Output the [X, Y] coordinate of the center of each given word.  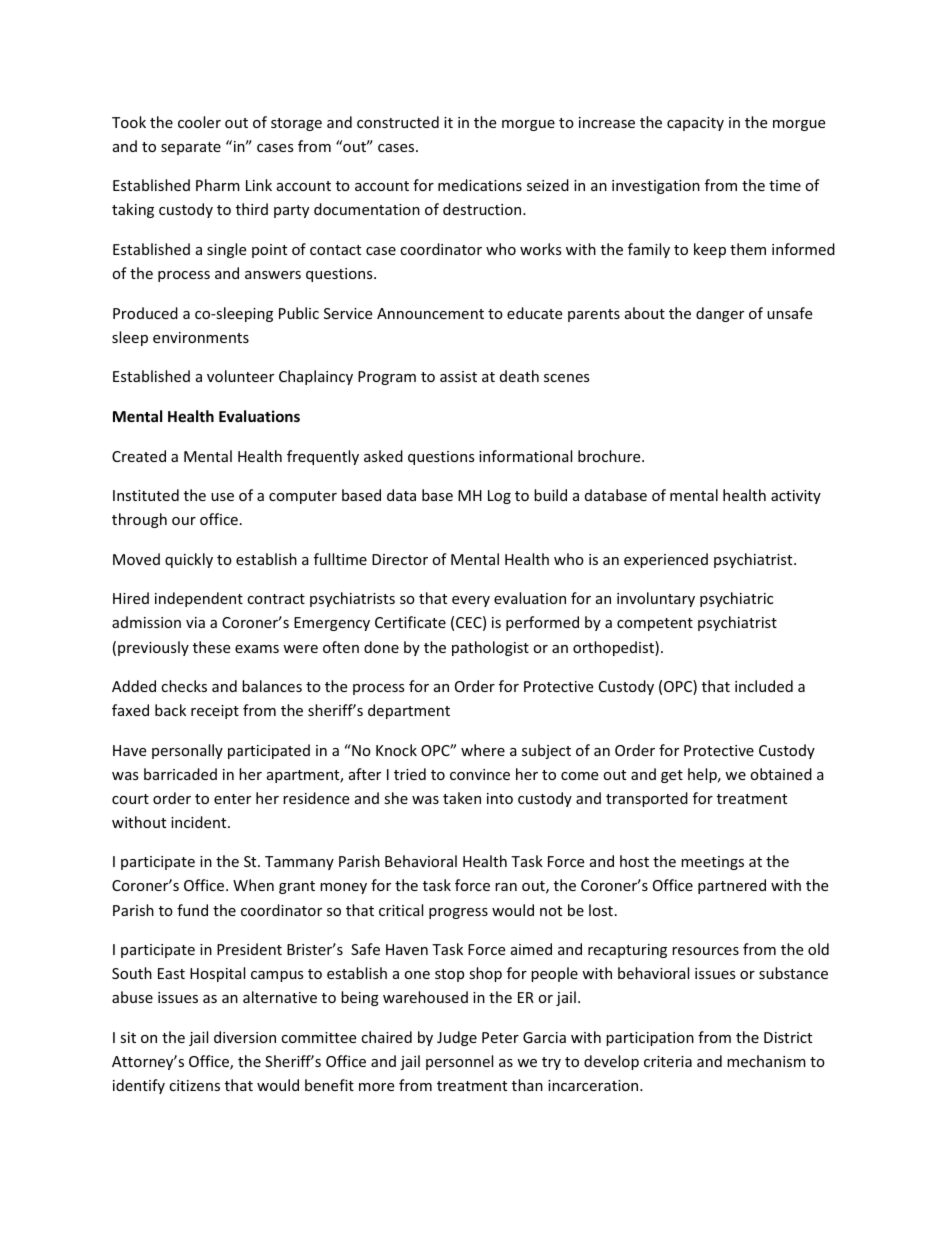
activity [796, 497]
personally [187, 751]
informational [525, 456]
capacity [695, 124]
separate [191, 148]
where [483, 750]
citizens [194, 1085]
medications [480, 185]
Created [139, 456]
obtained [781, 774]
